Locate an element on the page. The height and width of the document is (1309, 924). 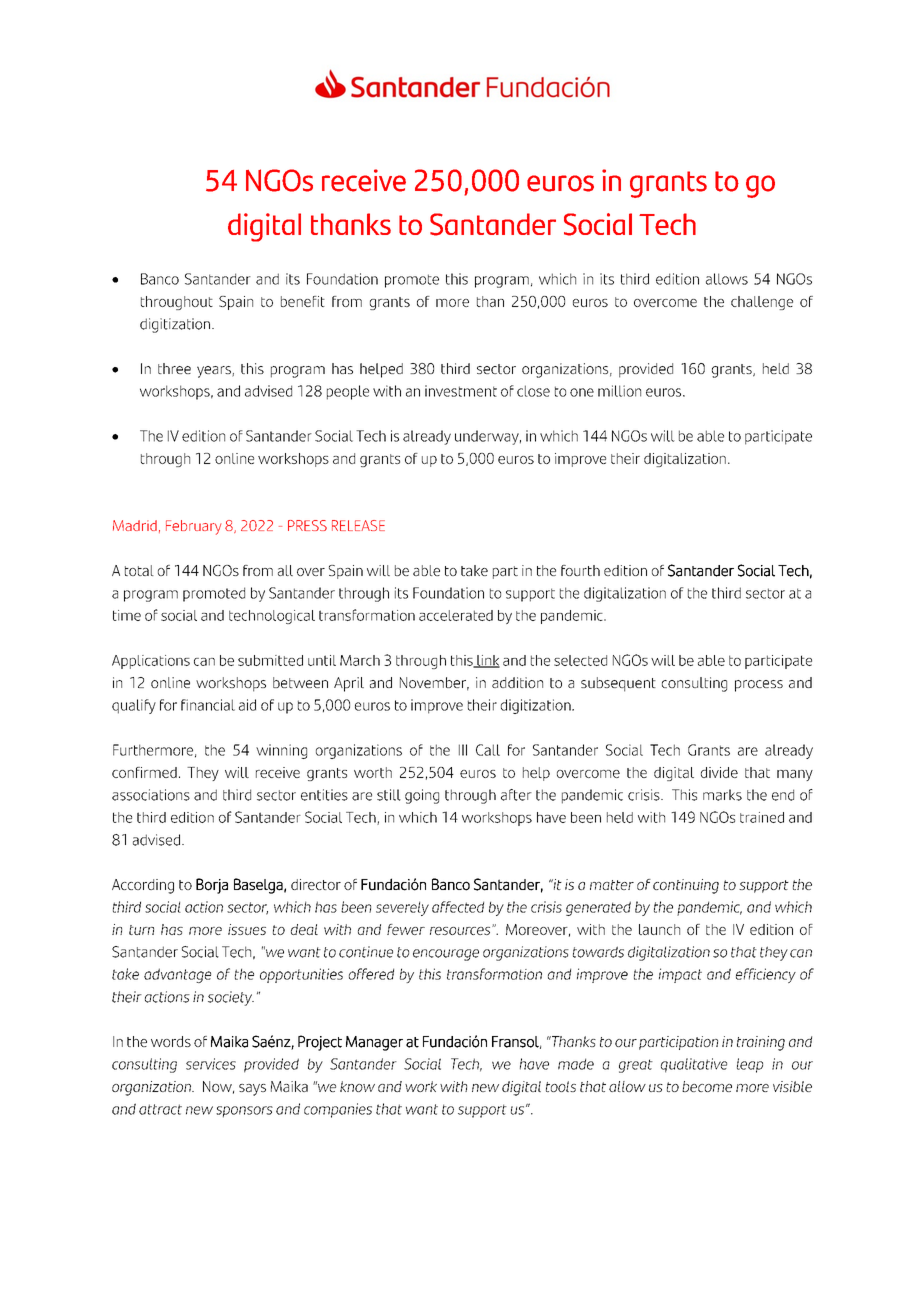
years is located at coordinates (215, 372).
